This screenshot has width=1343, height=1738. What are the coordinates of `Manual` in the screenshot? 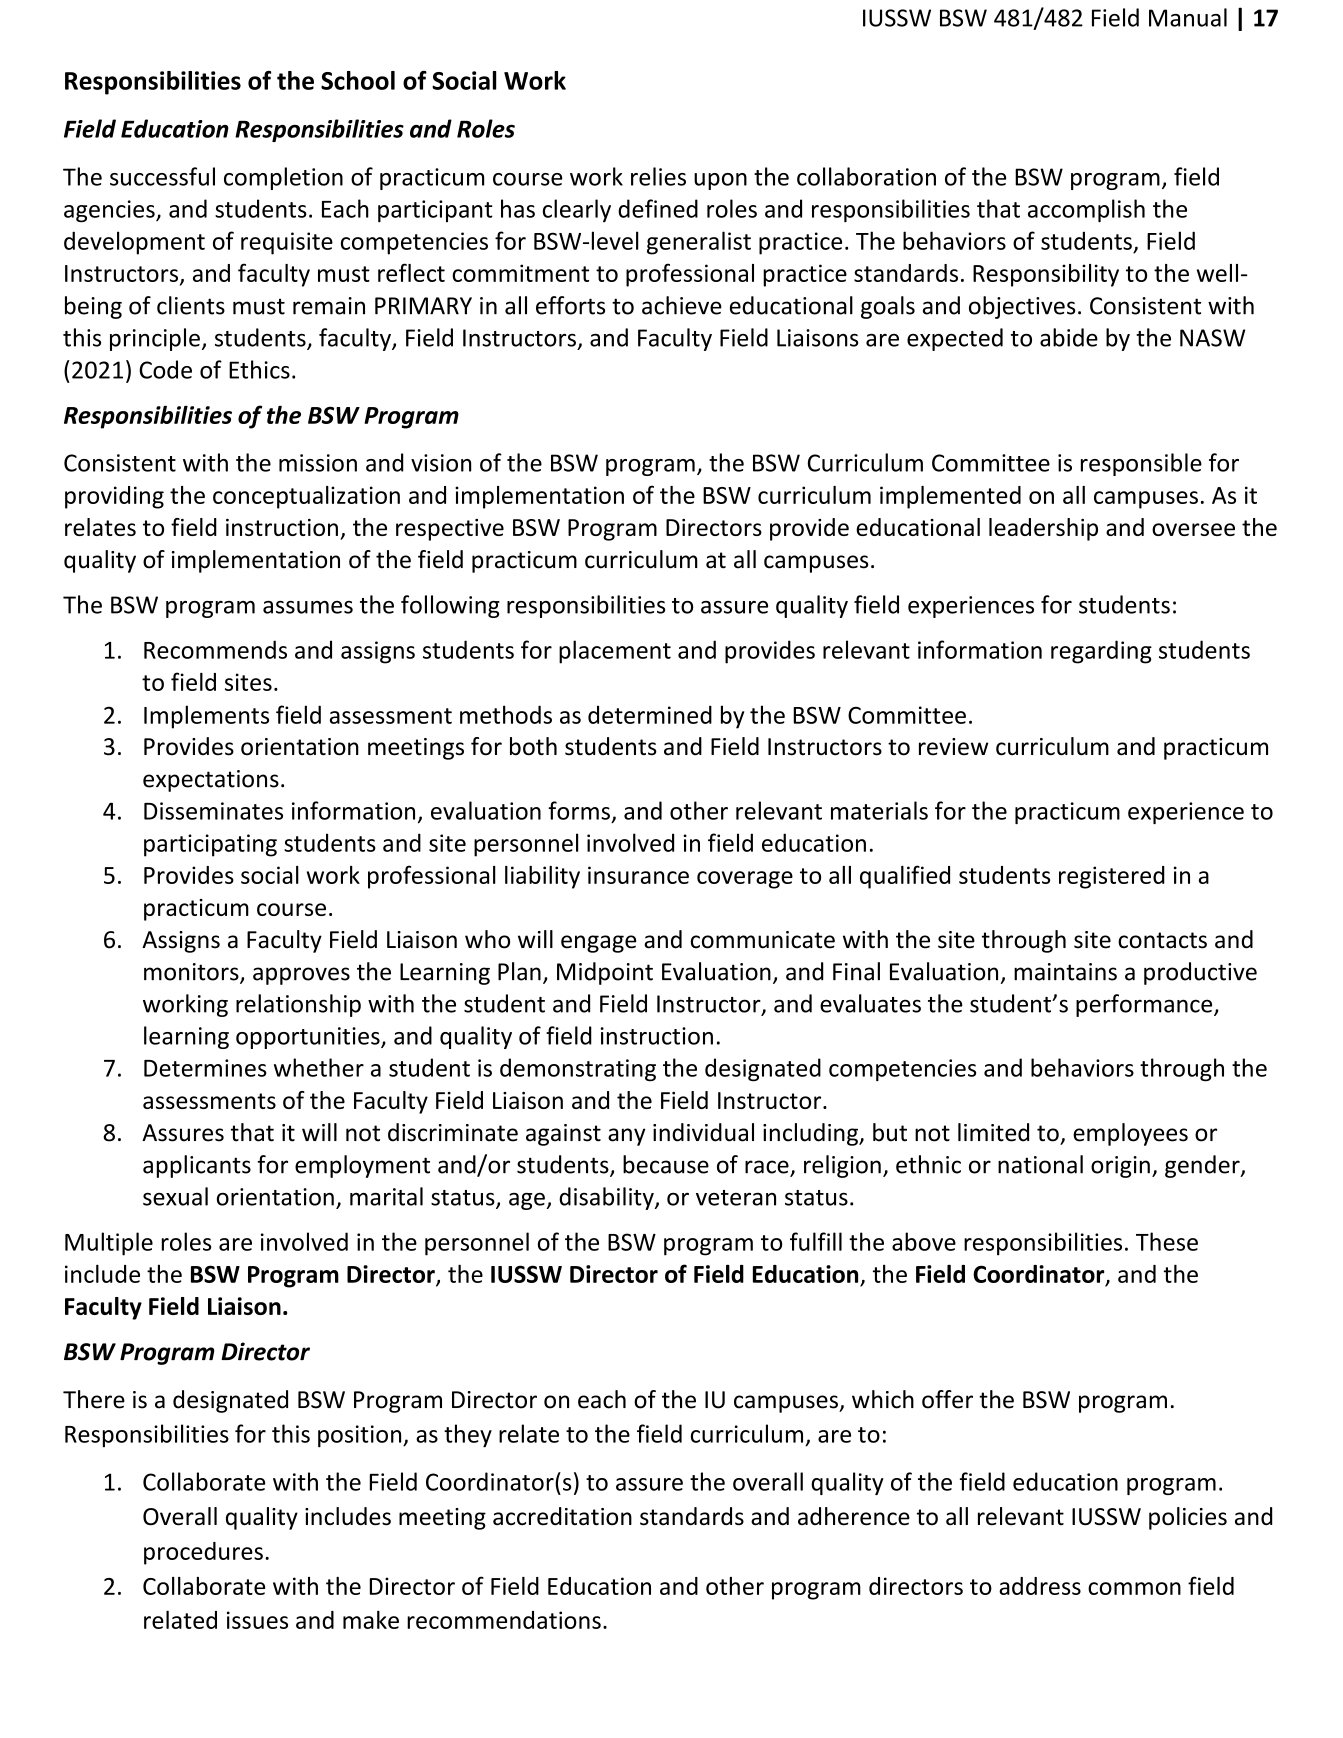 It's located at (1188, 17).
